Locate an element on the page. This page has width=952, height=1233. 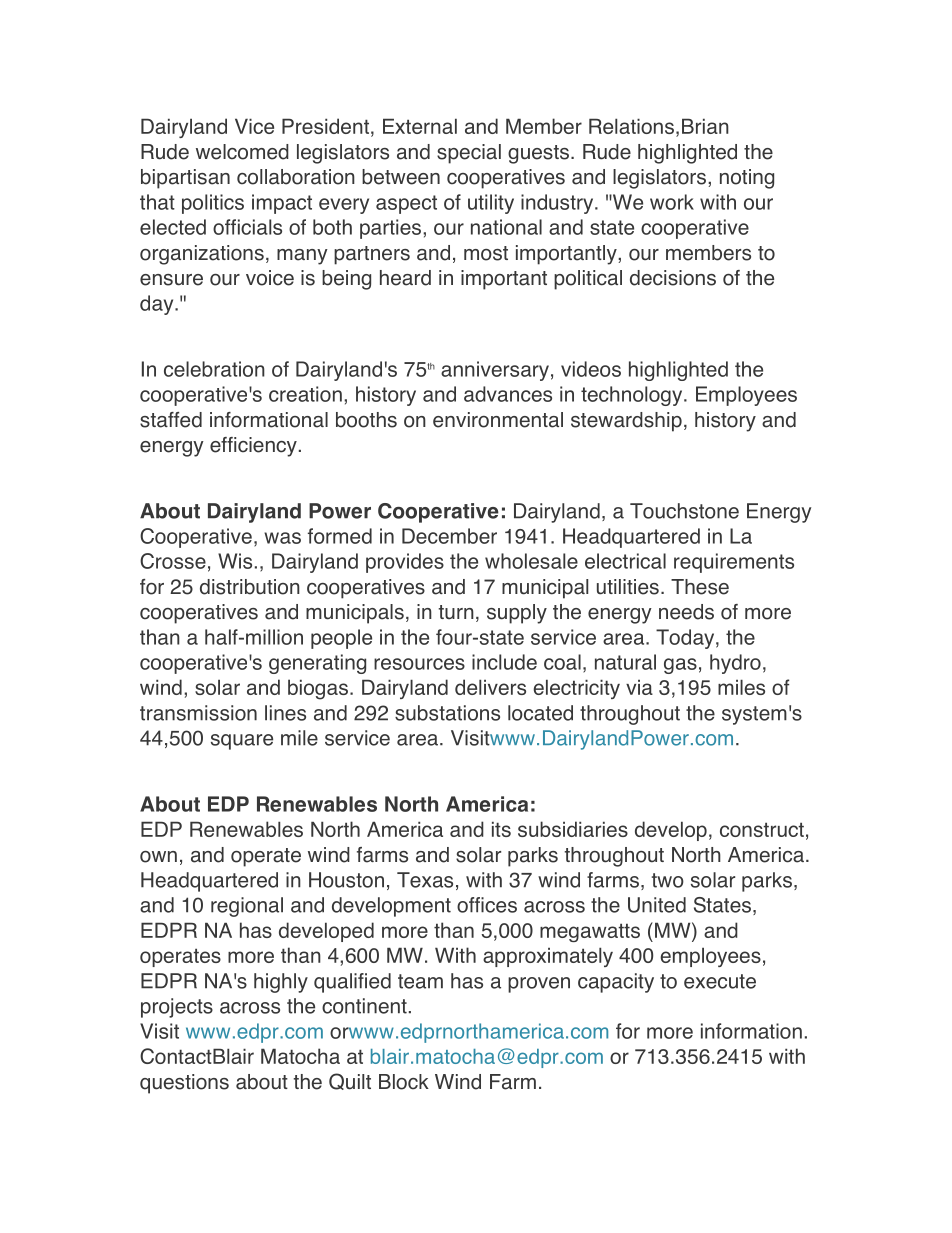
questions is located at coordinates (184, 1084).
